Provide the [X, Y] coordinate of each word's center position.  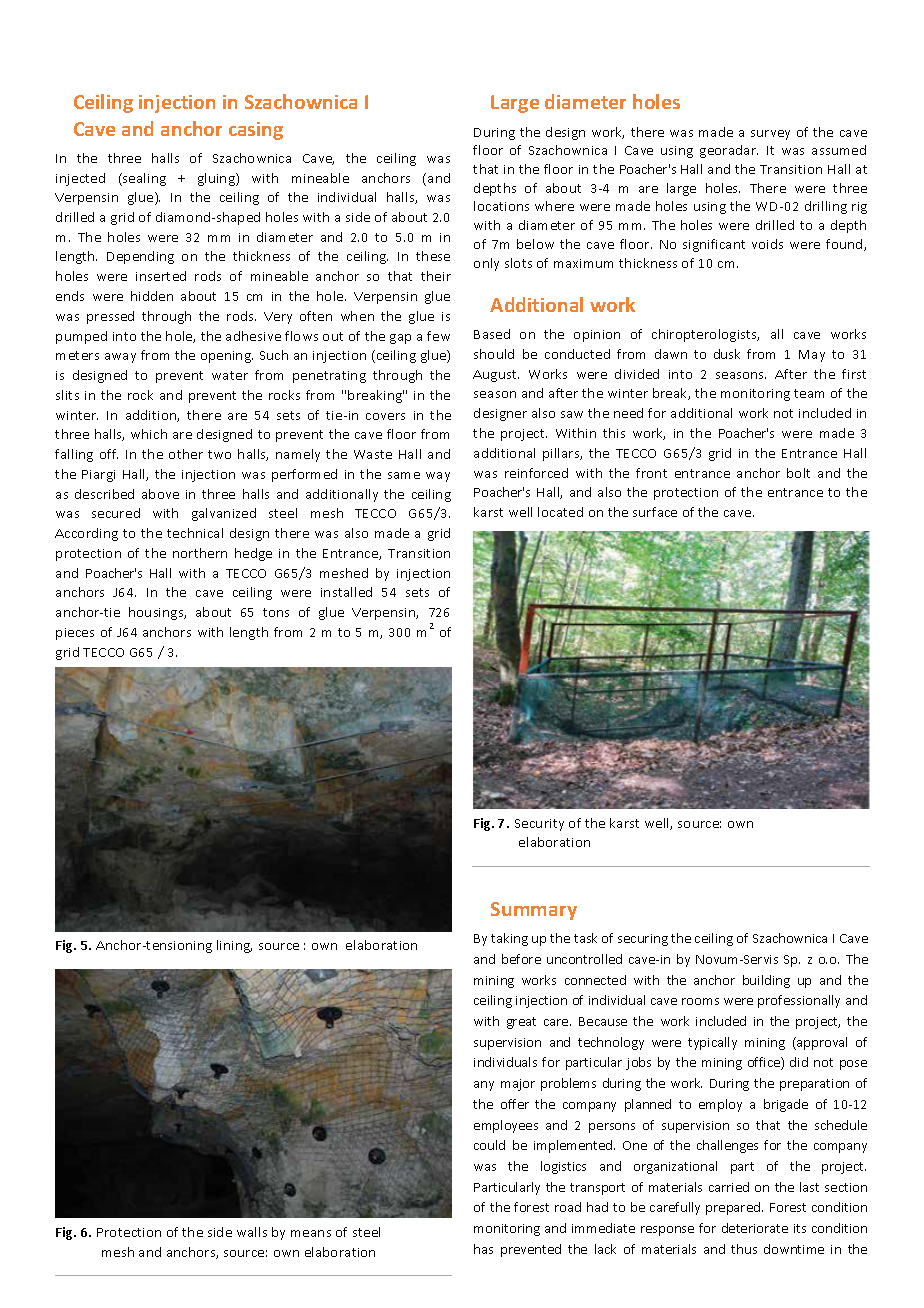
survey [770, 135]
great [521, 1023]
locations [501, 206]
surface [655, 512]
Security [539, 825]
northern [200, 553]
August [496, 376]
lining [234, 946]
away [120, 358]
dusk [727, 354]
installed [346, 592]
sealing [143, 179]
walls [252, 1232]
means [311, 1233]
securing [643, 940]
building [766, 981]
